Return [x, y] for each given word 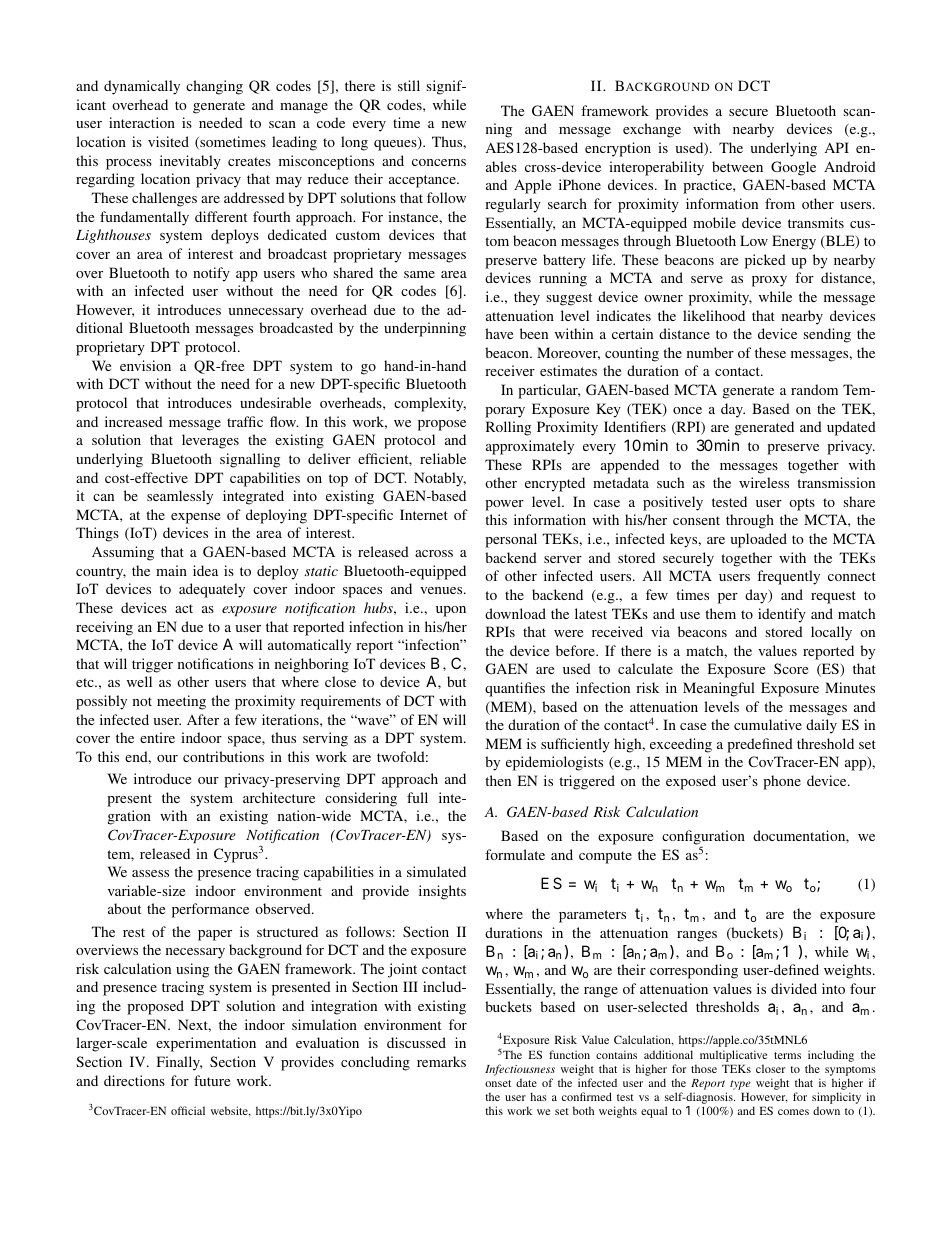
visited [168, 141]
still [409, 85]
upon [451, 611]
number [710, 352]
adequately [212, 590]
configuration [703, 838]
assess [150, 873]
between [737, 166]
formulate [515, 854]
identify [782, 615]
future [212, 1080]
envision [145, 365]
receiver [510, 370]
